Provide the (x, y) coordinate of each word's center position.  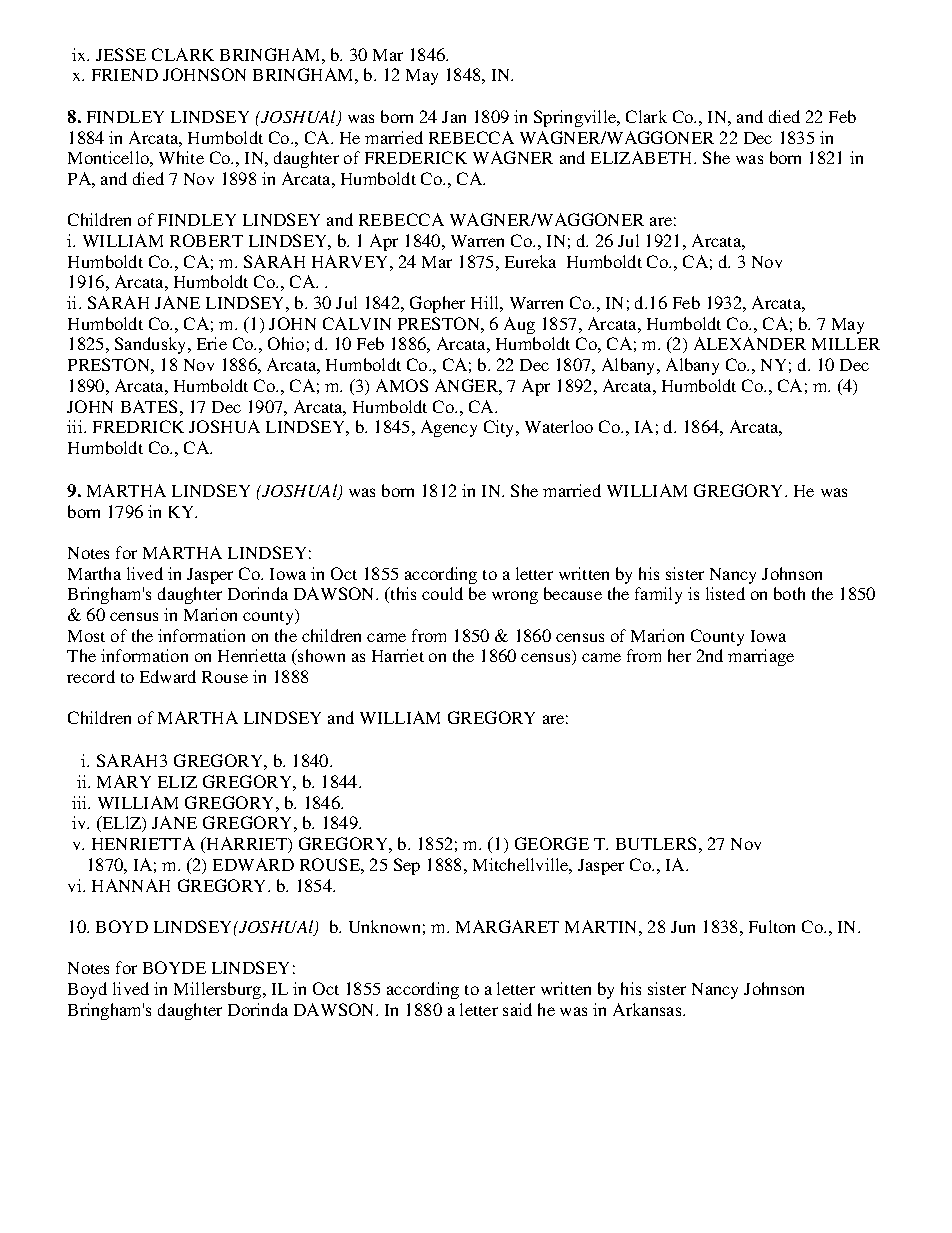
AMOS (402, 385)
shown (320, 655)
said (517, 1009)
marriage (761, 657)
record (91, 676)
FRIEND (125, 75)
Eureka (530, 261)
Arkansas (648, 1009)
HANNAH (131, 885)
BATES (149, 406)
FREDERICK (416, 157)
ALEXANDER (750, 343)
